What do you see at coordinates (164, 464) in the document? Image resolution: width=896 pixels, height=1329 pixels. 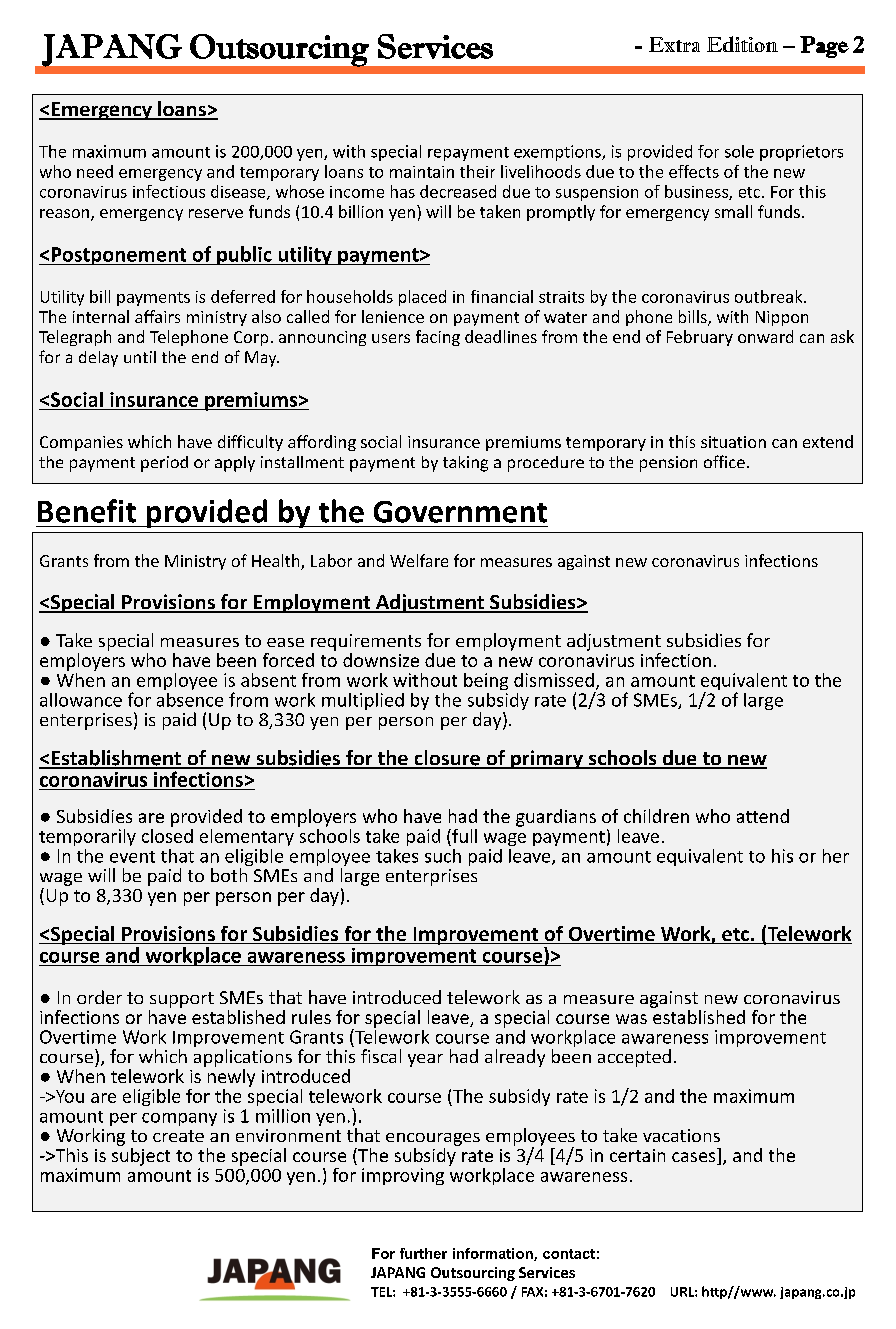 I see `period` at bounding box center [164, 464].
